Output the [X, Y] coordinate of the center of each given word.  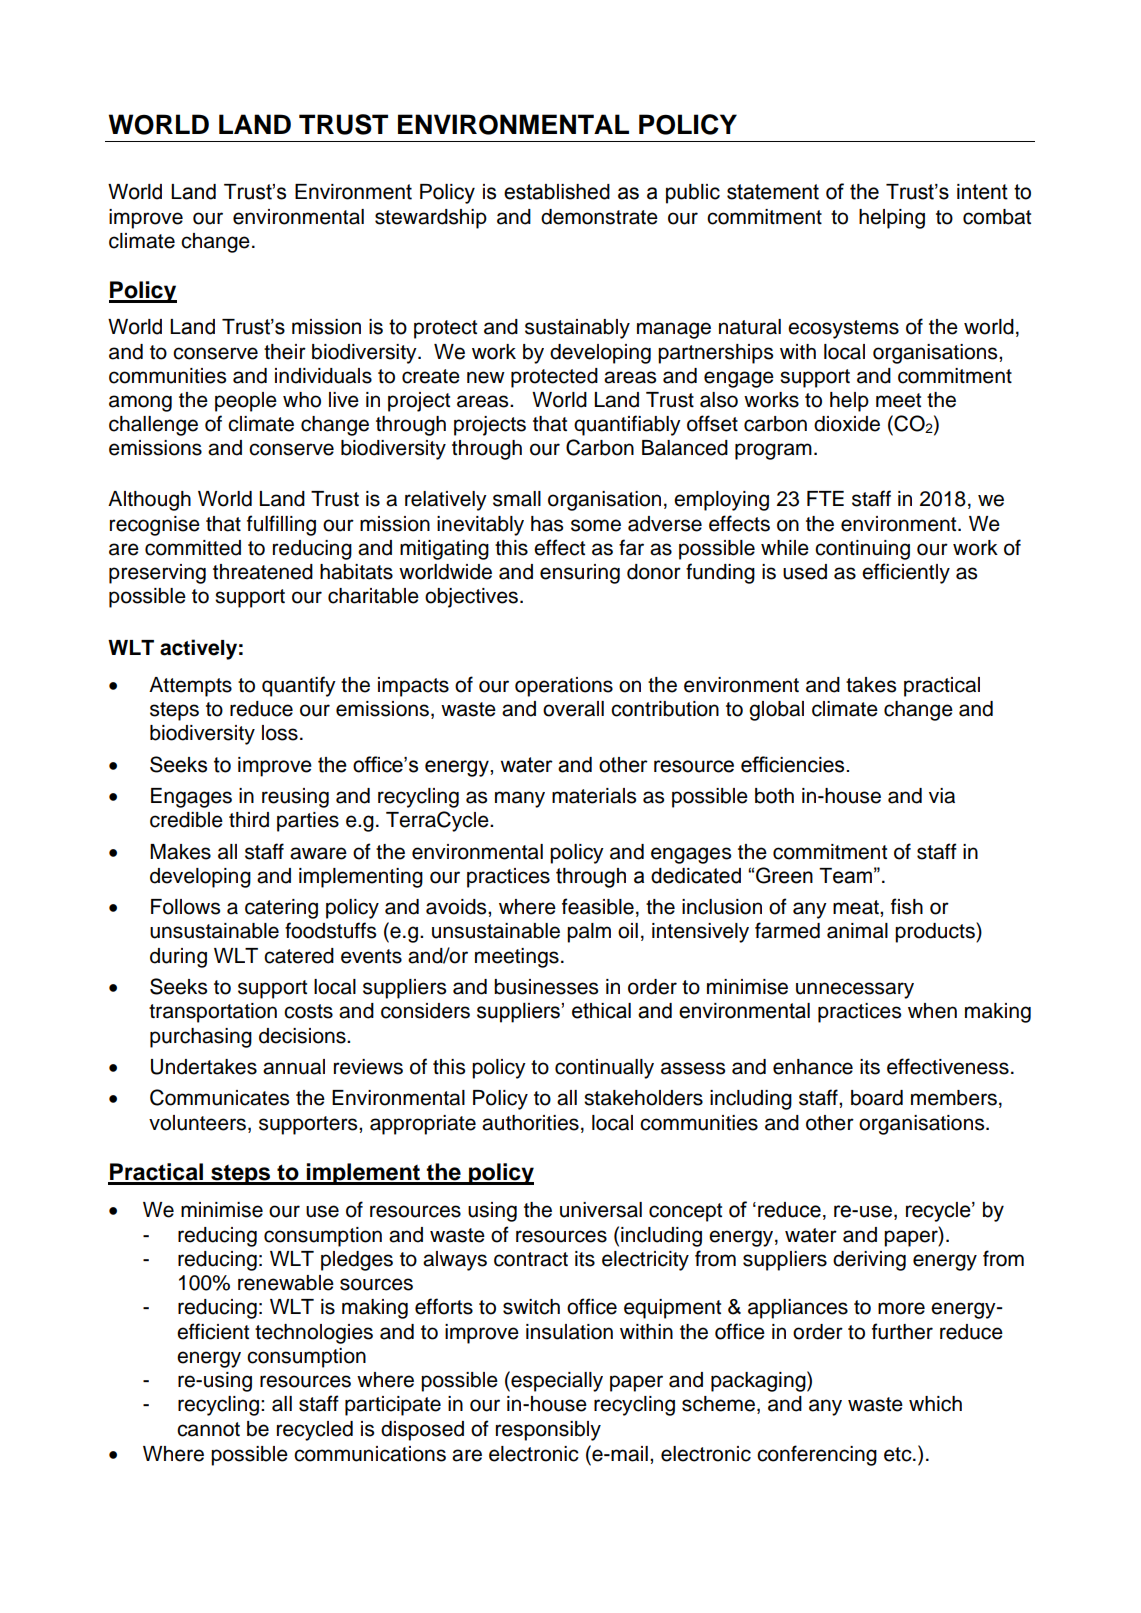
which [935, 1404]
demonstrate [599, 217]
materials [594, 796]
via [942, 796]
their [285, 352]
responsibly [548, 1431]
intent [982, 192]
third [249, 820]
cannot [208, 1429]
